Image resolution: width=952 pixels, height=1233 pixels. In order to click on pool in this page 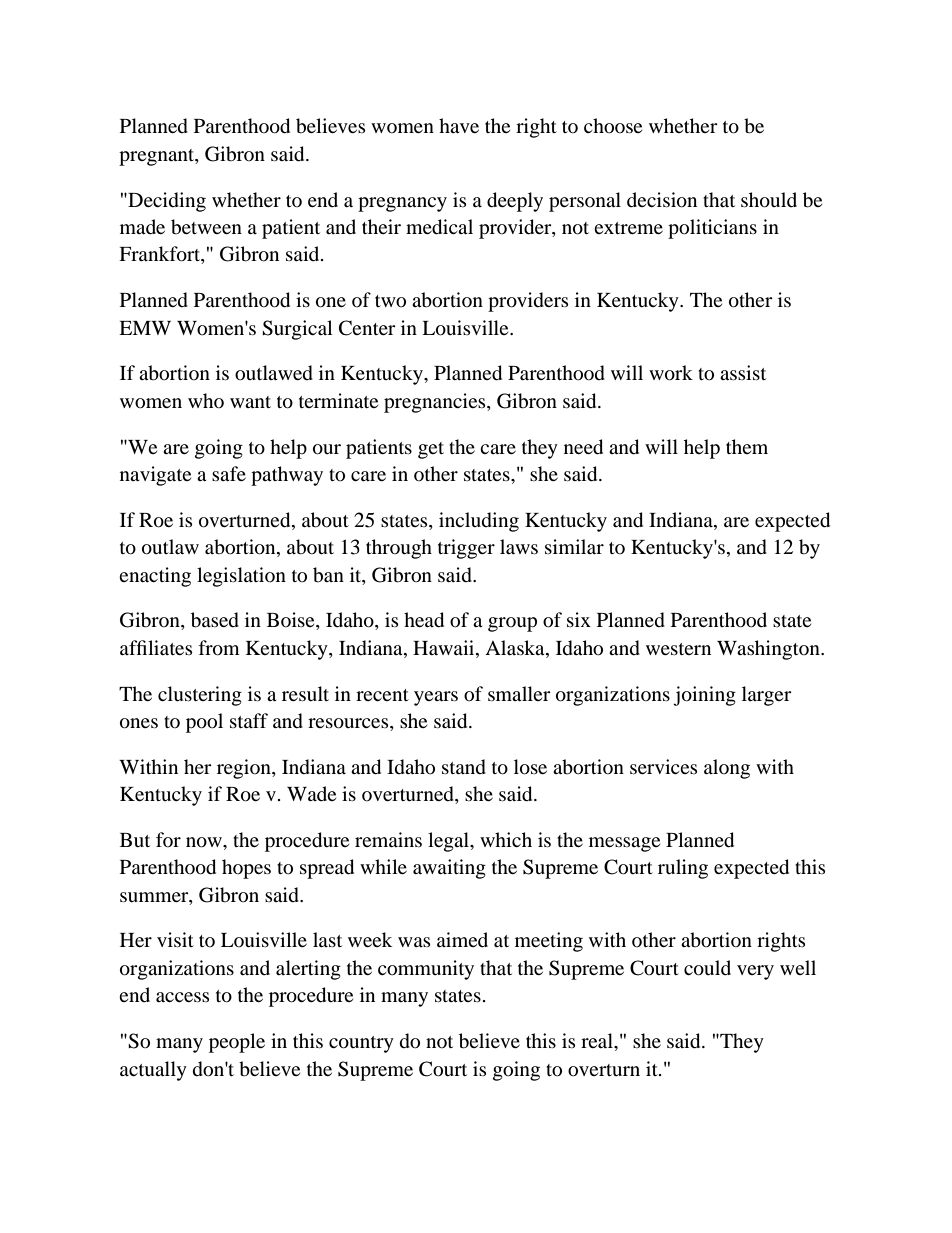, I will do `click(204, 723)`.
